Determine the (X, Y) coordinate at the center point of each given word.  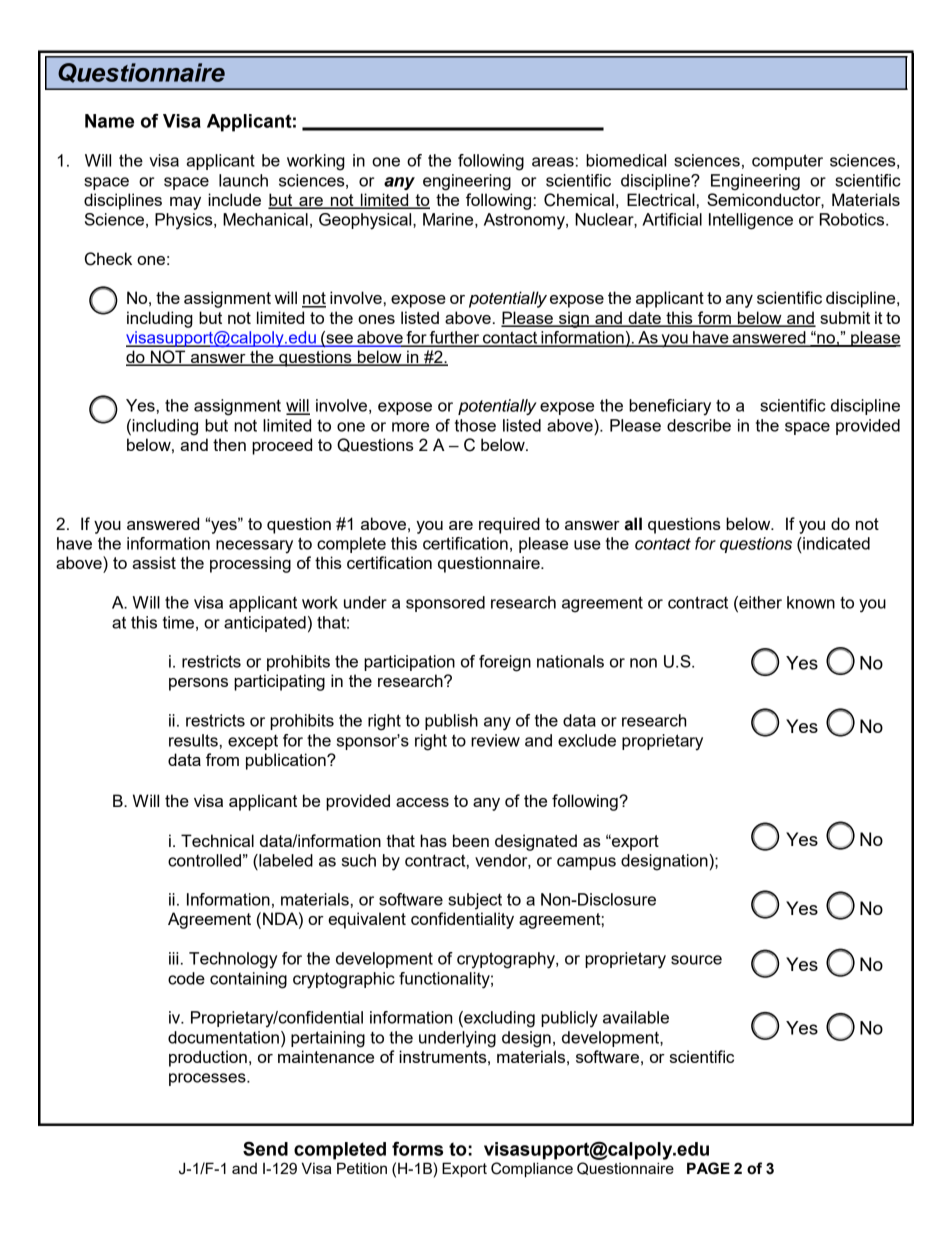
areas (553, 162)
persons (198, 684)
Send (265, 1148)
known (811, 602)
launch (243, 180)
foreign (505, 663)
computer (787, 162)
